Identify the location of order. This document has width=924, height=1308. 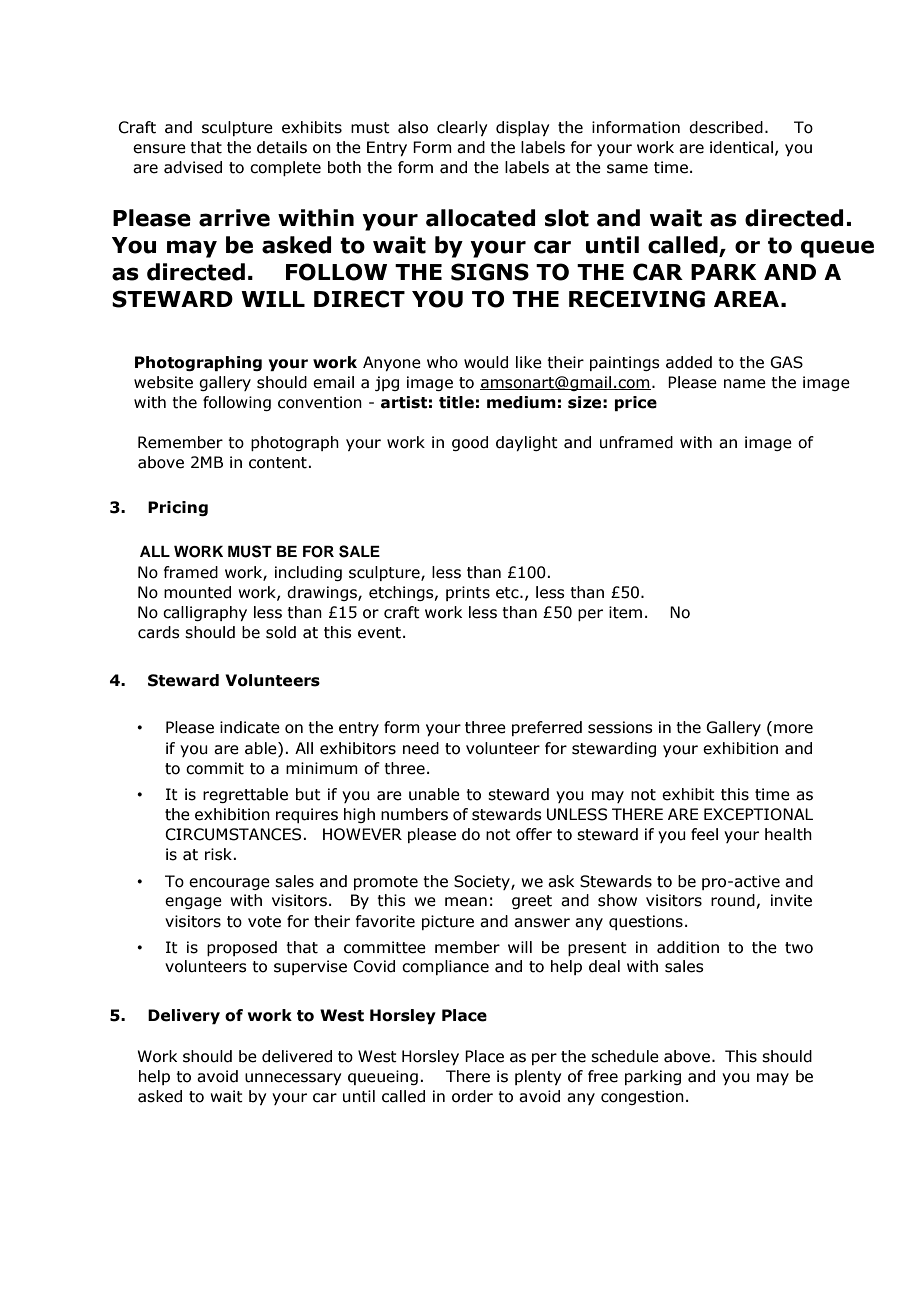
(472, 1096).
